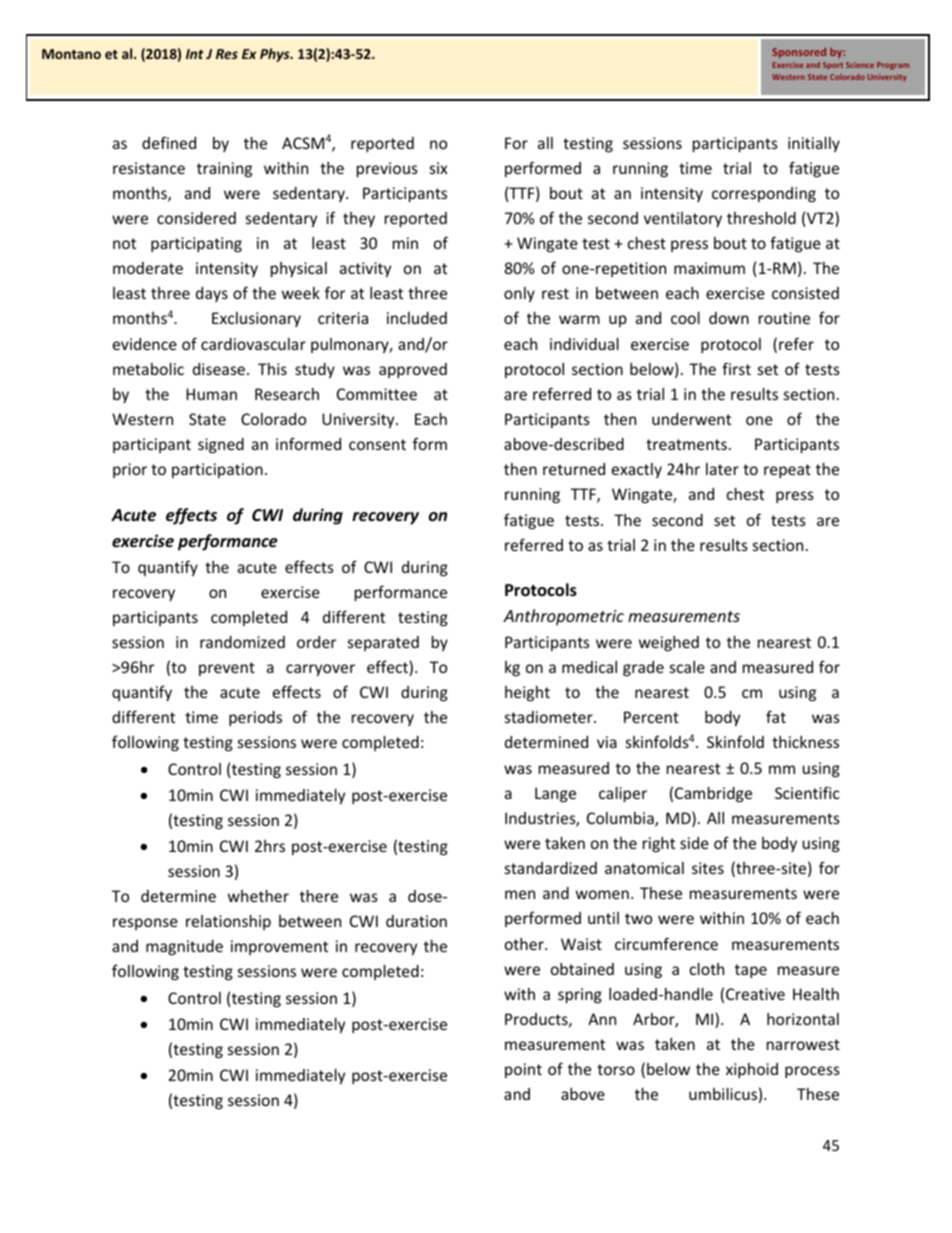 Image resolution: width=952 pixels, height=1233 pixels. Describe the element at coordinates (258, 896) in the screenshot. I see `whether` at that location.
